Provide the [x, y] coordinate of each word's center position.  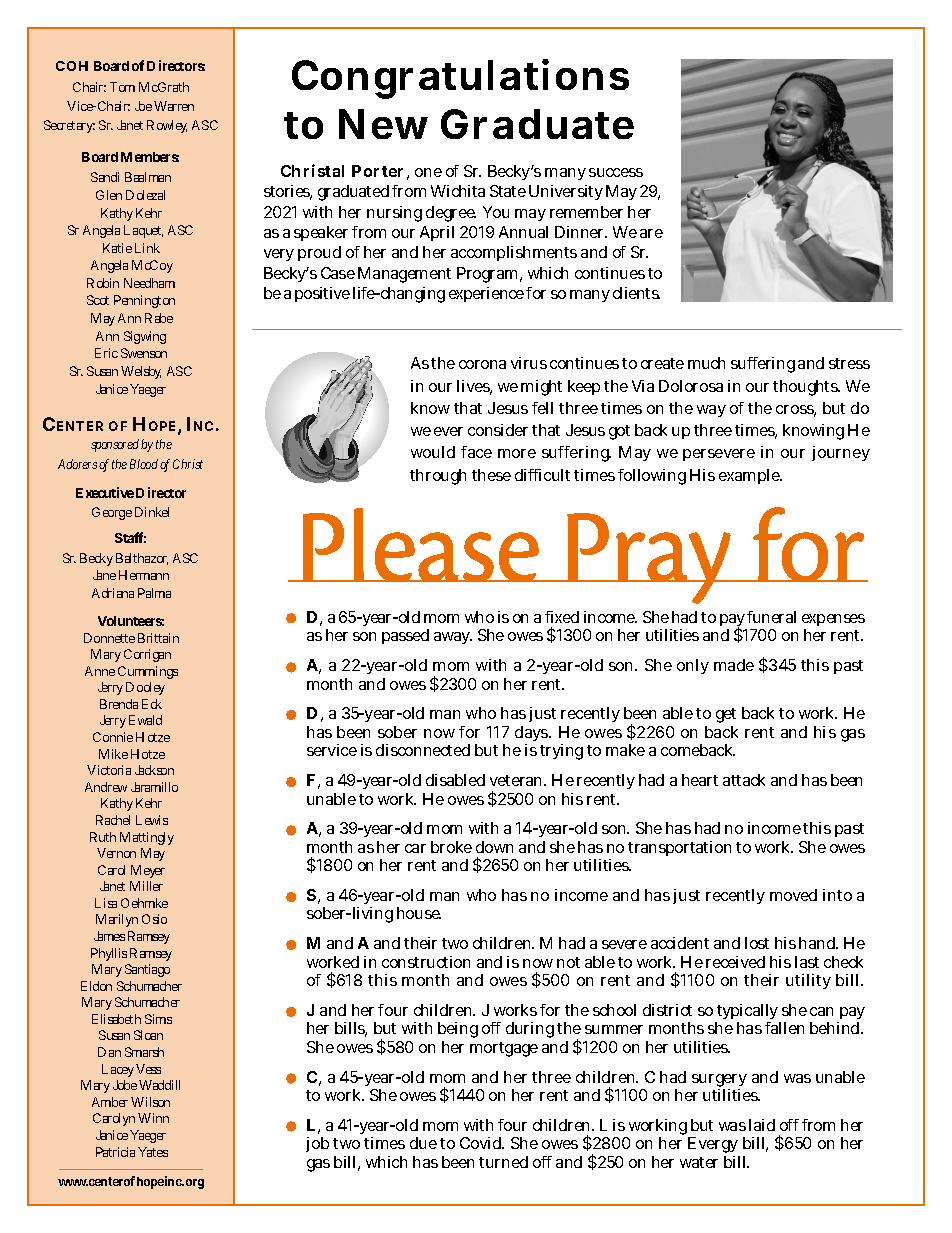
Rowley [167, 126]
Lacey [119, 1070]
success [616, 172]
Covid [481, 1143]
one [428, 172]
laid [762, 1125]
